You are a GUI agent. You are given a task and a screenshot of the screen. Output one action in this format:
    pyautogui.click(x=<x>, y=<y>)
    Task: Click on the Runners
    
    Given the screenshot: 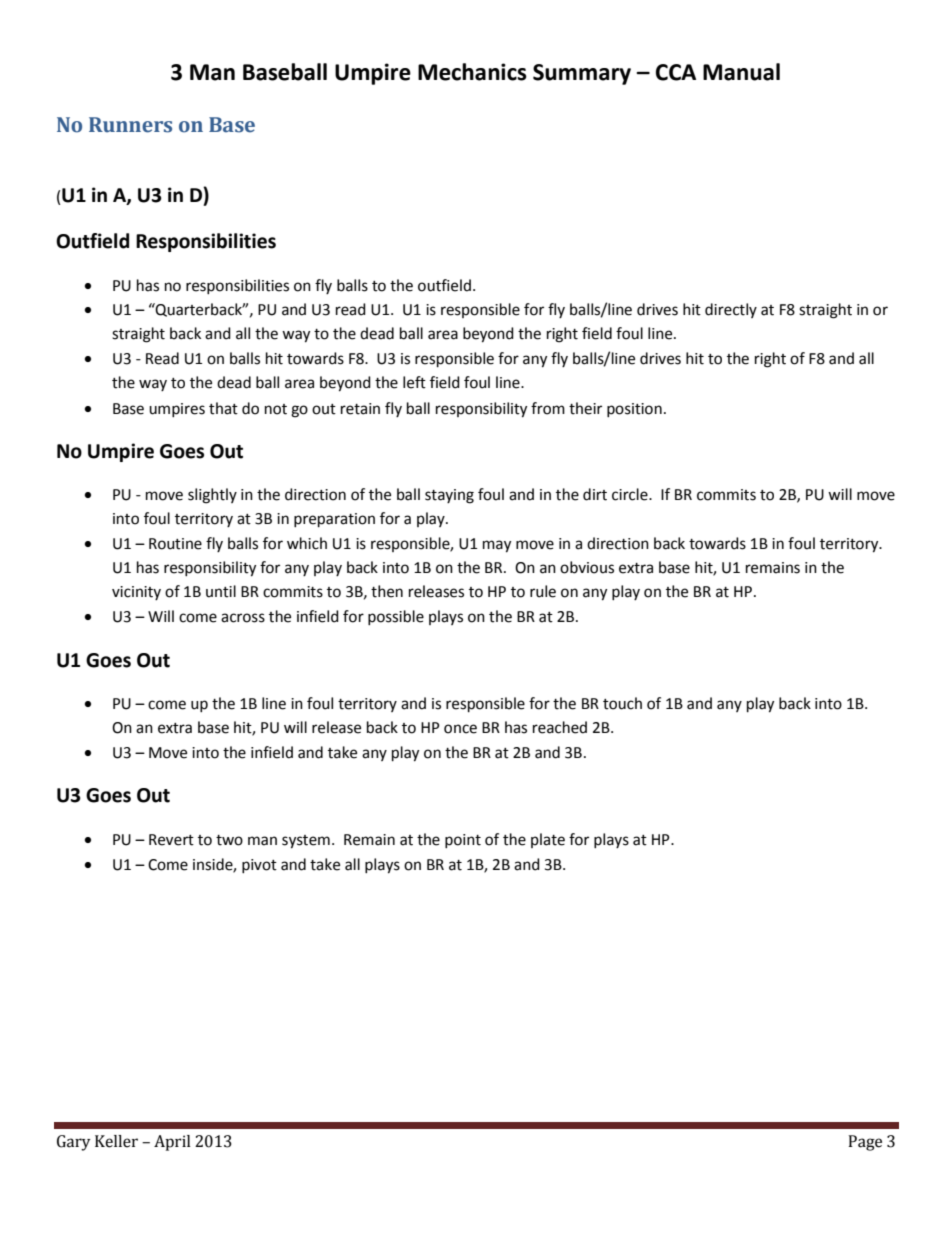 What is the action you would take?
    pyautogui.click(x=130, y=125)
